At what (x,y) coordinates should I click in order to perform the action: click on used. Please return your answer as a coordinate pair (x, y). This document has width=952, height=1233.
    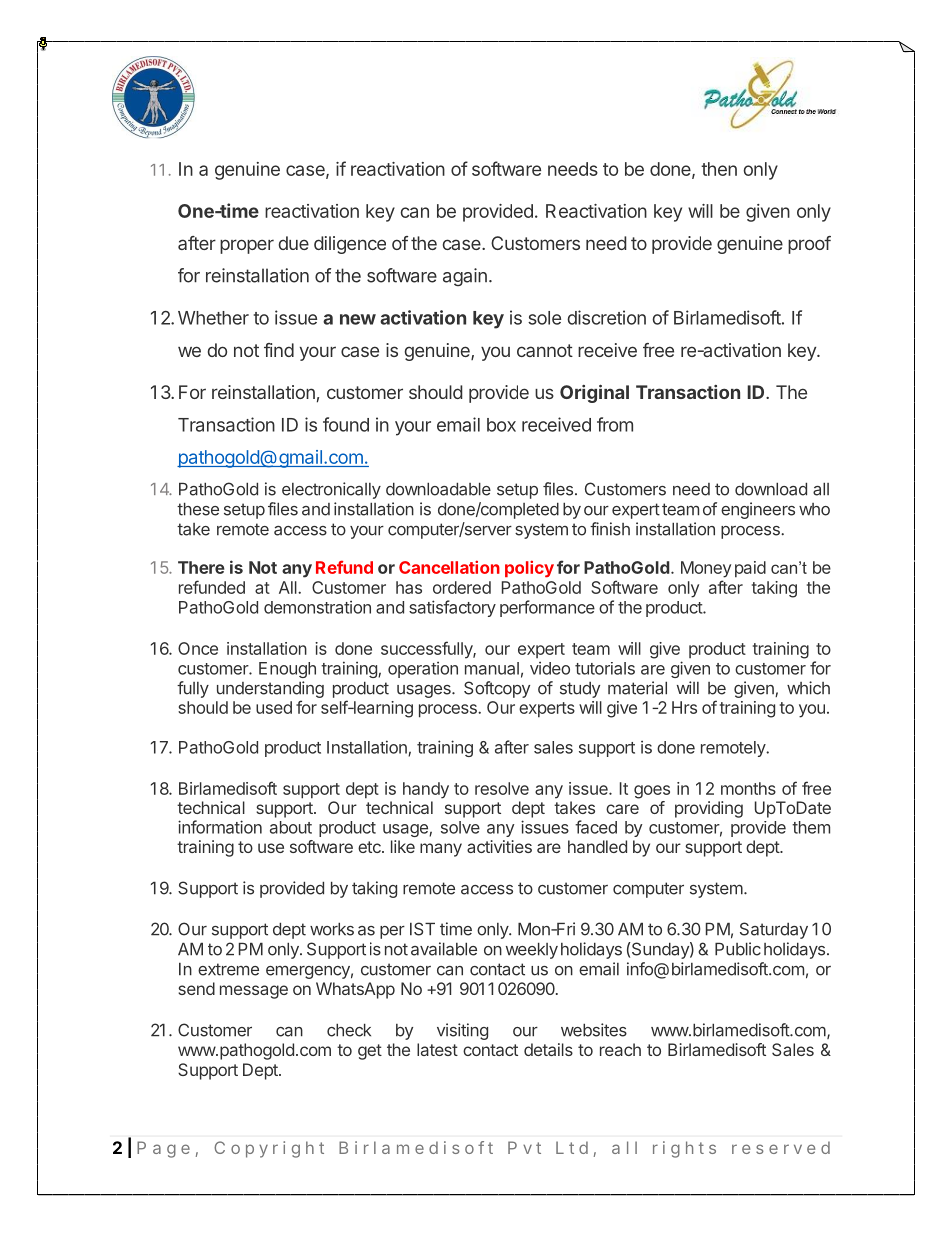
    Looking at the image, I should click on (274, 707).
